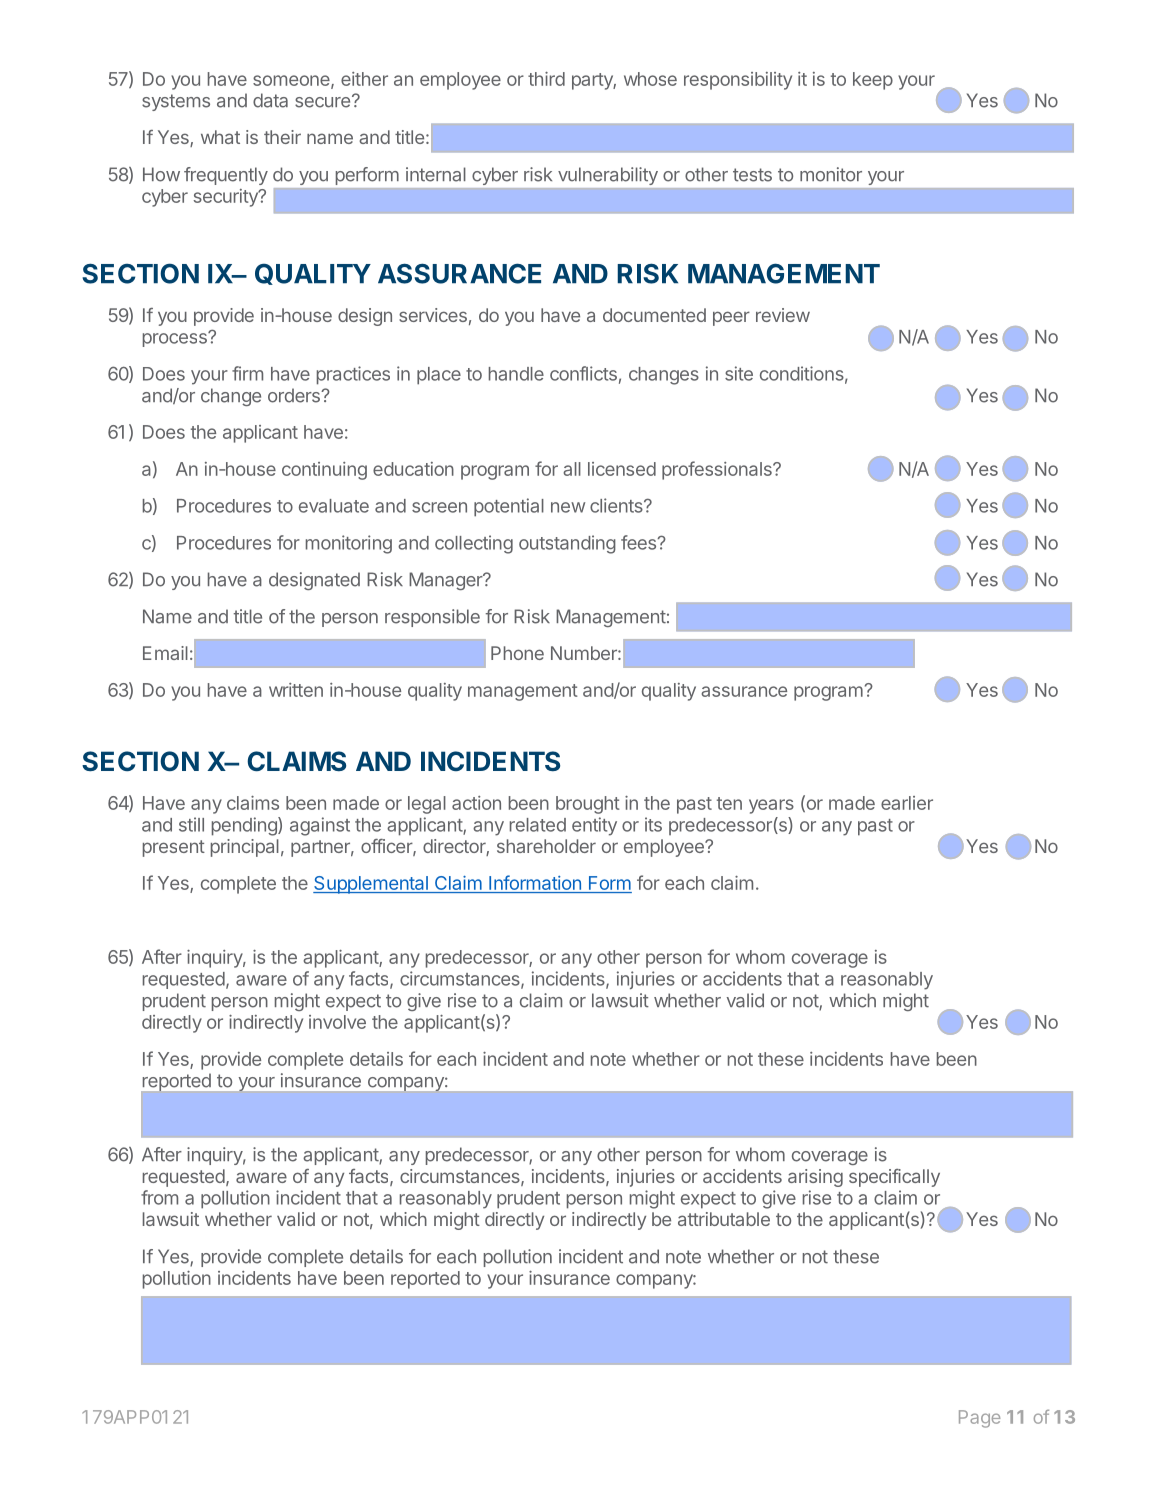  I want to click on data, so click(270, 100).
